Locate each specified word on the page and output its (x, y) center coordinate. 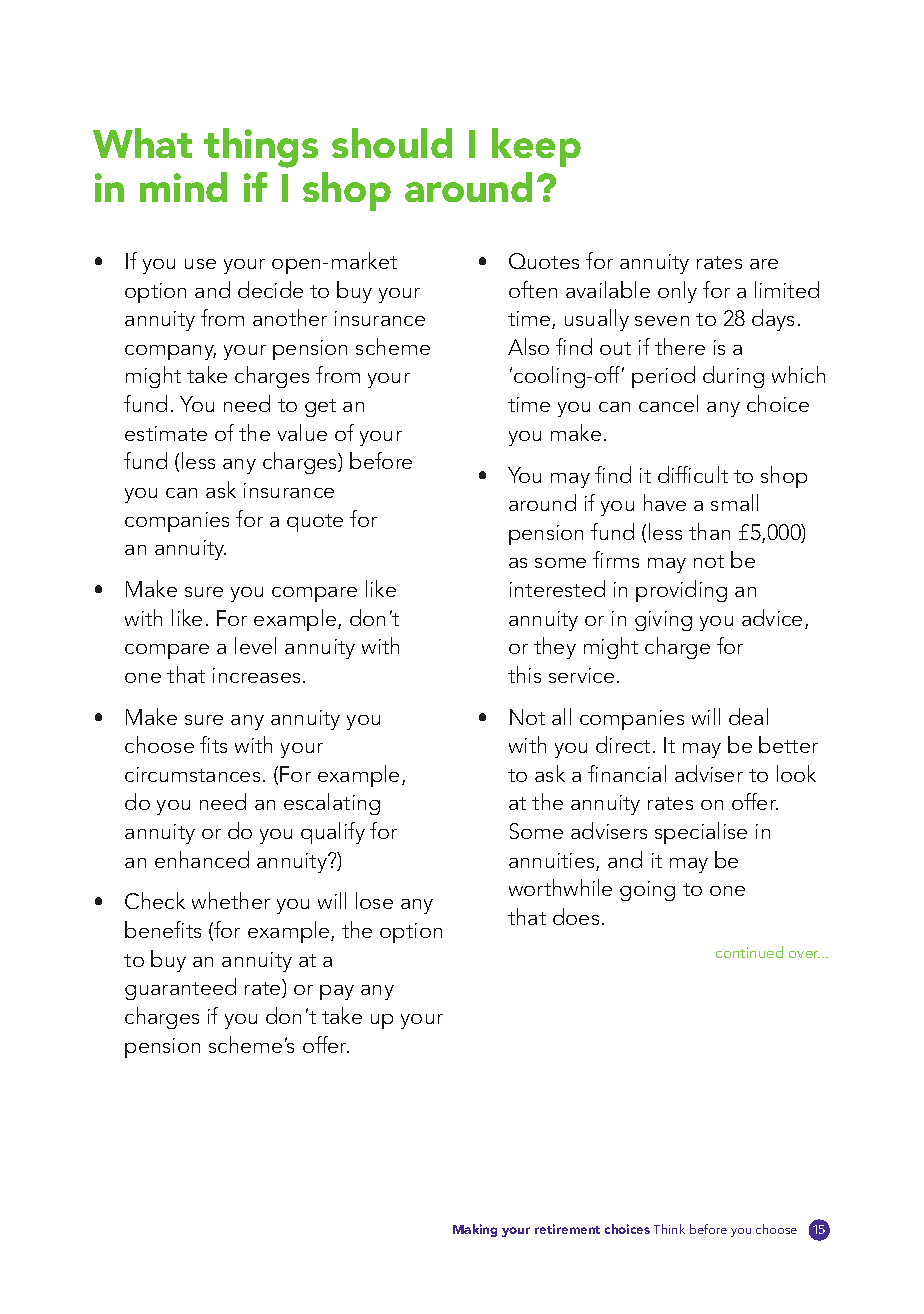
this (524, 674)
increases (256, 675)
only (677, 292)
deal (748, 716)
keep (536, 147)
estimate (166, 433)
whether (231, 900)
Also (528, 346)
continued (749, 952)
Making (475, 1230)
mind (183, 187)
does (576, 916)
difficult (693, 474)
